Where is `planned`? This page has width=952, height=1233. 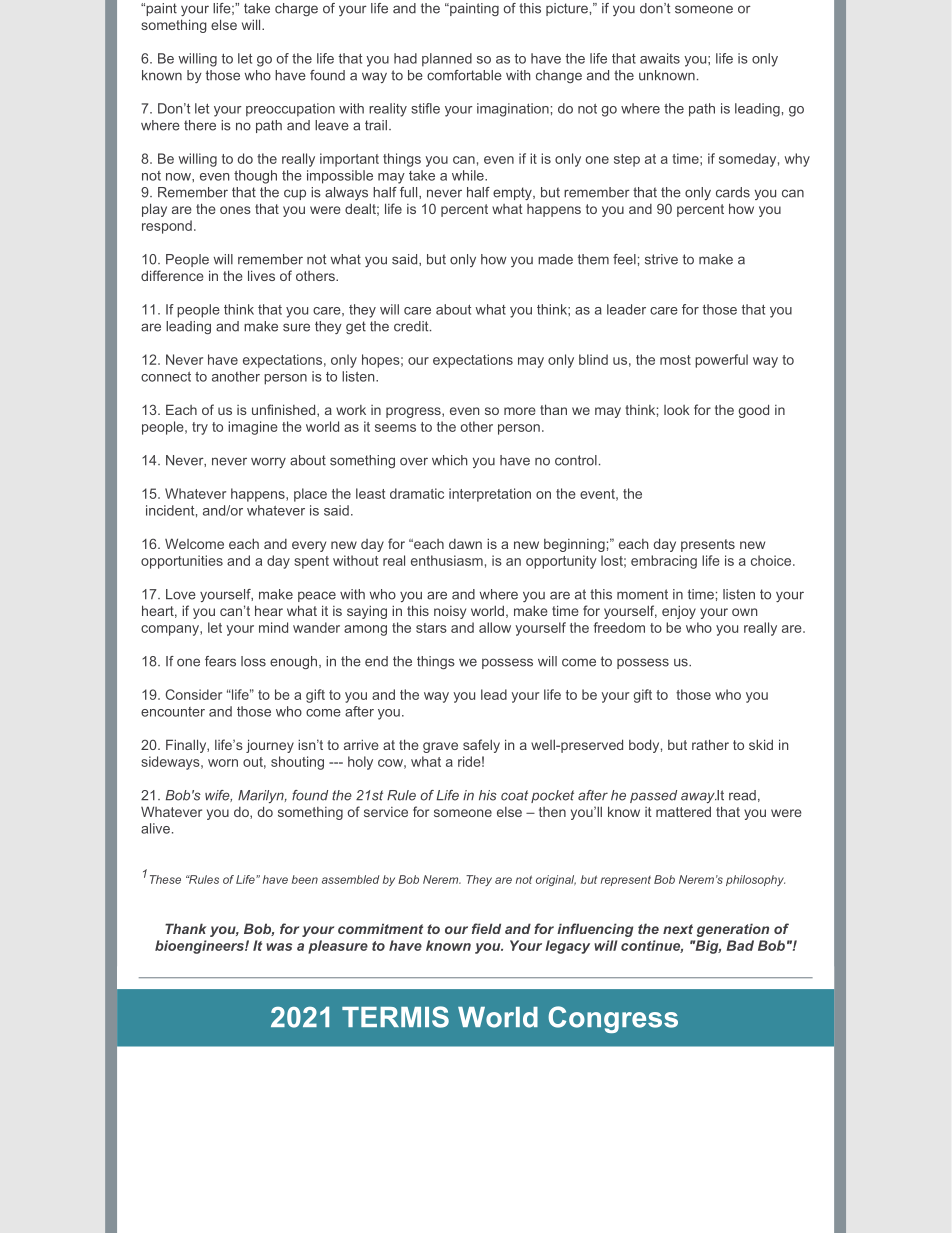 planned is located at coordinates (447, 60).
